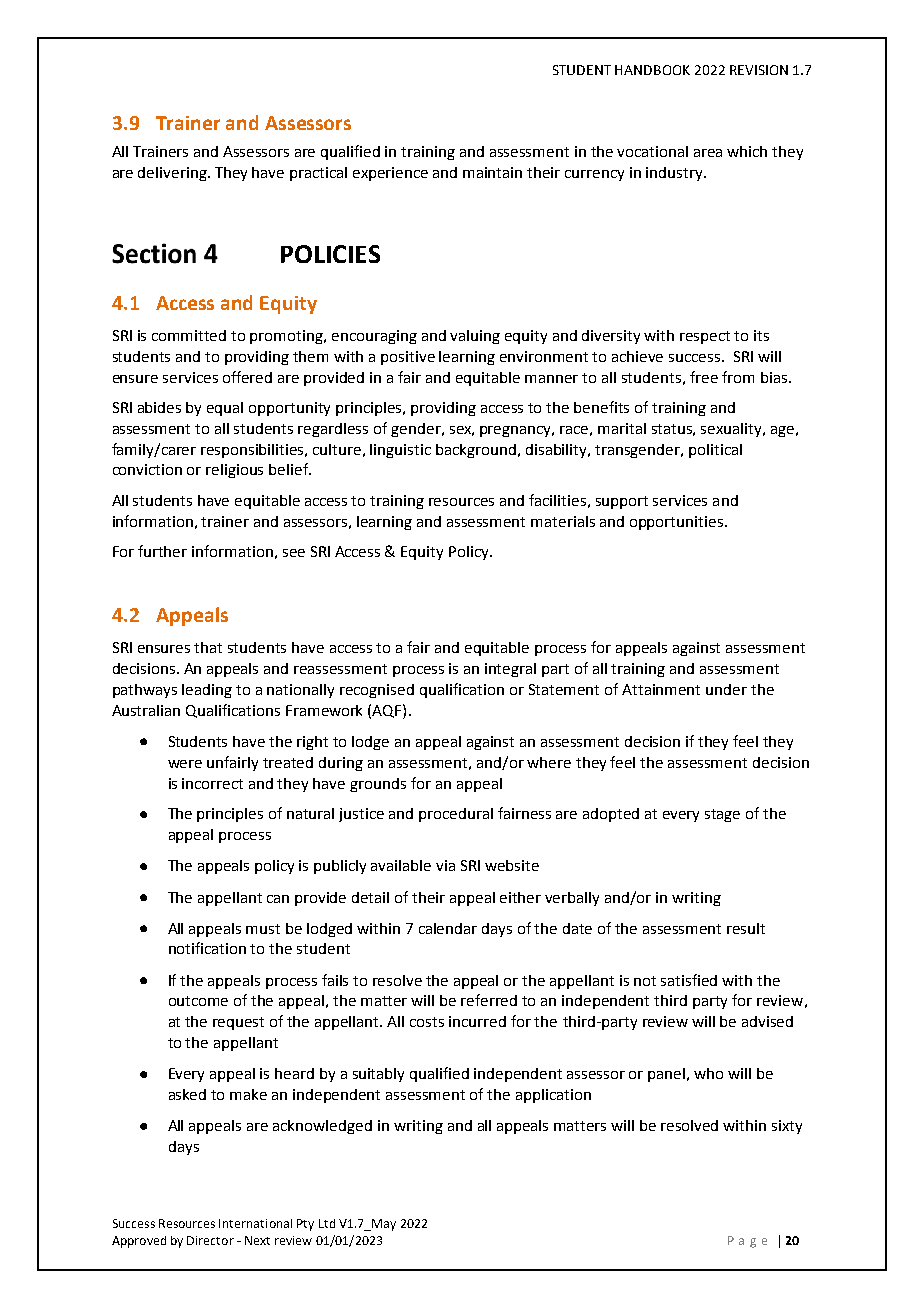 The image size is (924, 1308). I want to click on delivering, so click(173, 174).
